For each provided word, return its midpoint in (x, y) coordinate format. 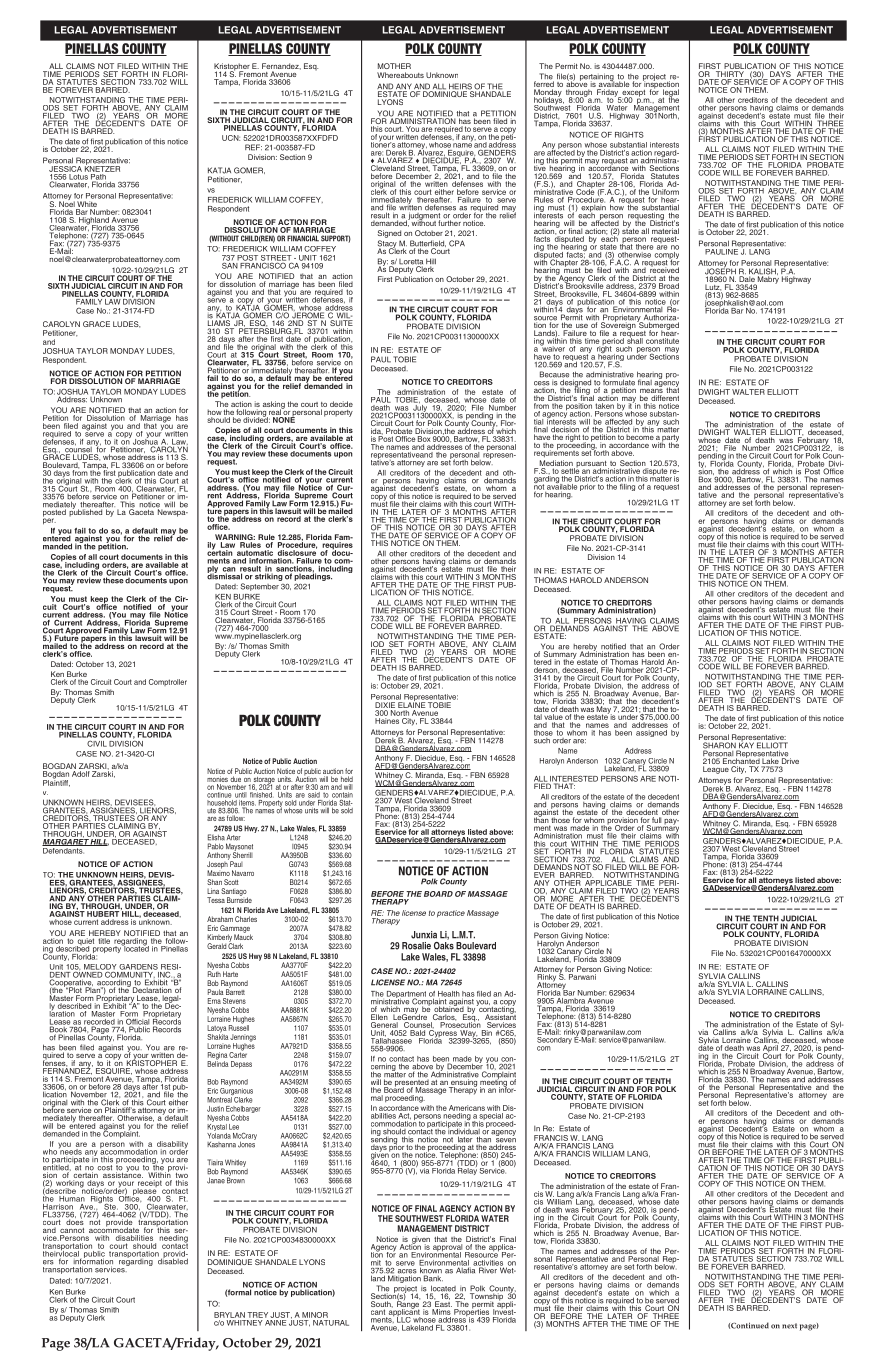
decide (341, 404)
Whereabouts (400, 75)
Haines (387, 721)
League (716, 770)
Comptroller (168, 682)
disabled (173, 1260)
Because (554, 375)
